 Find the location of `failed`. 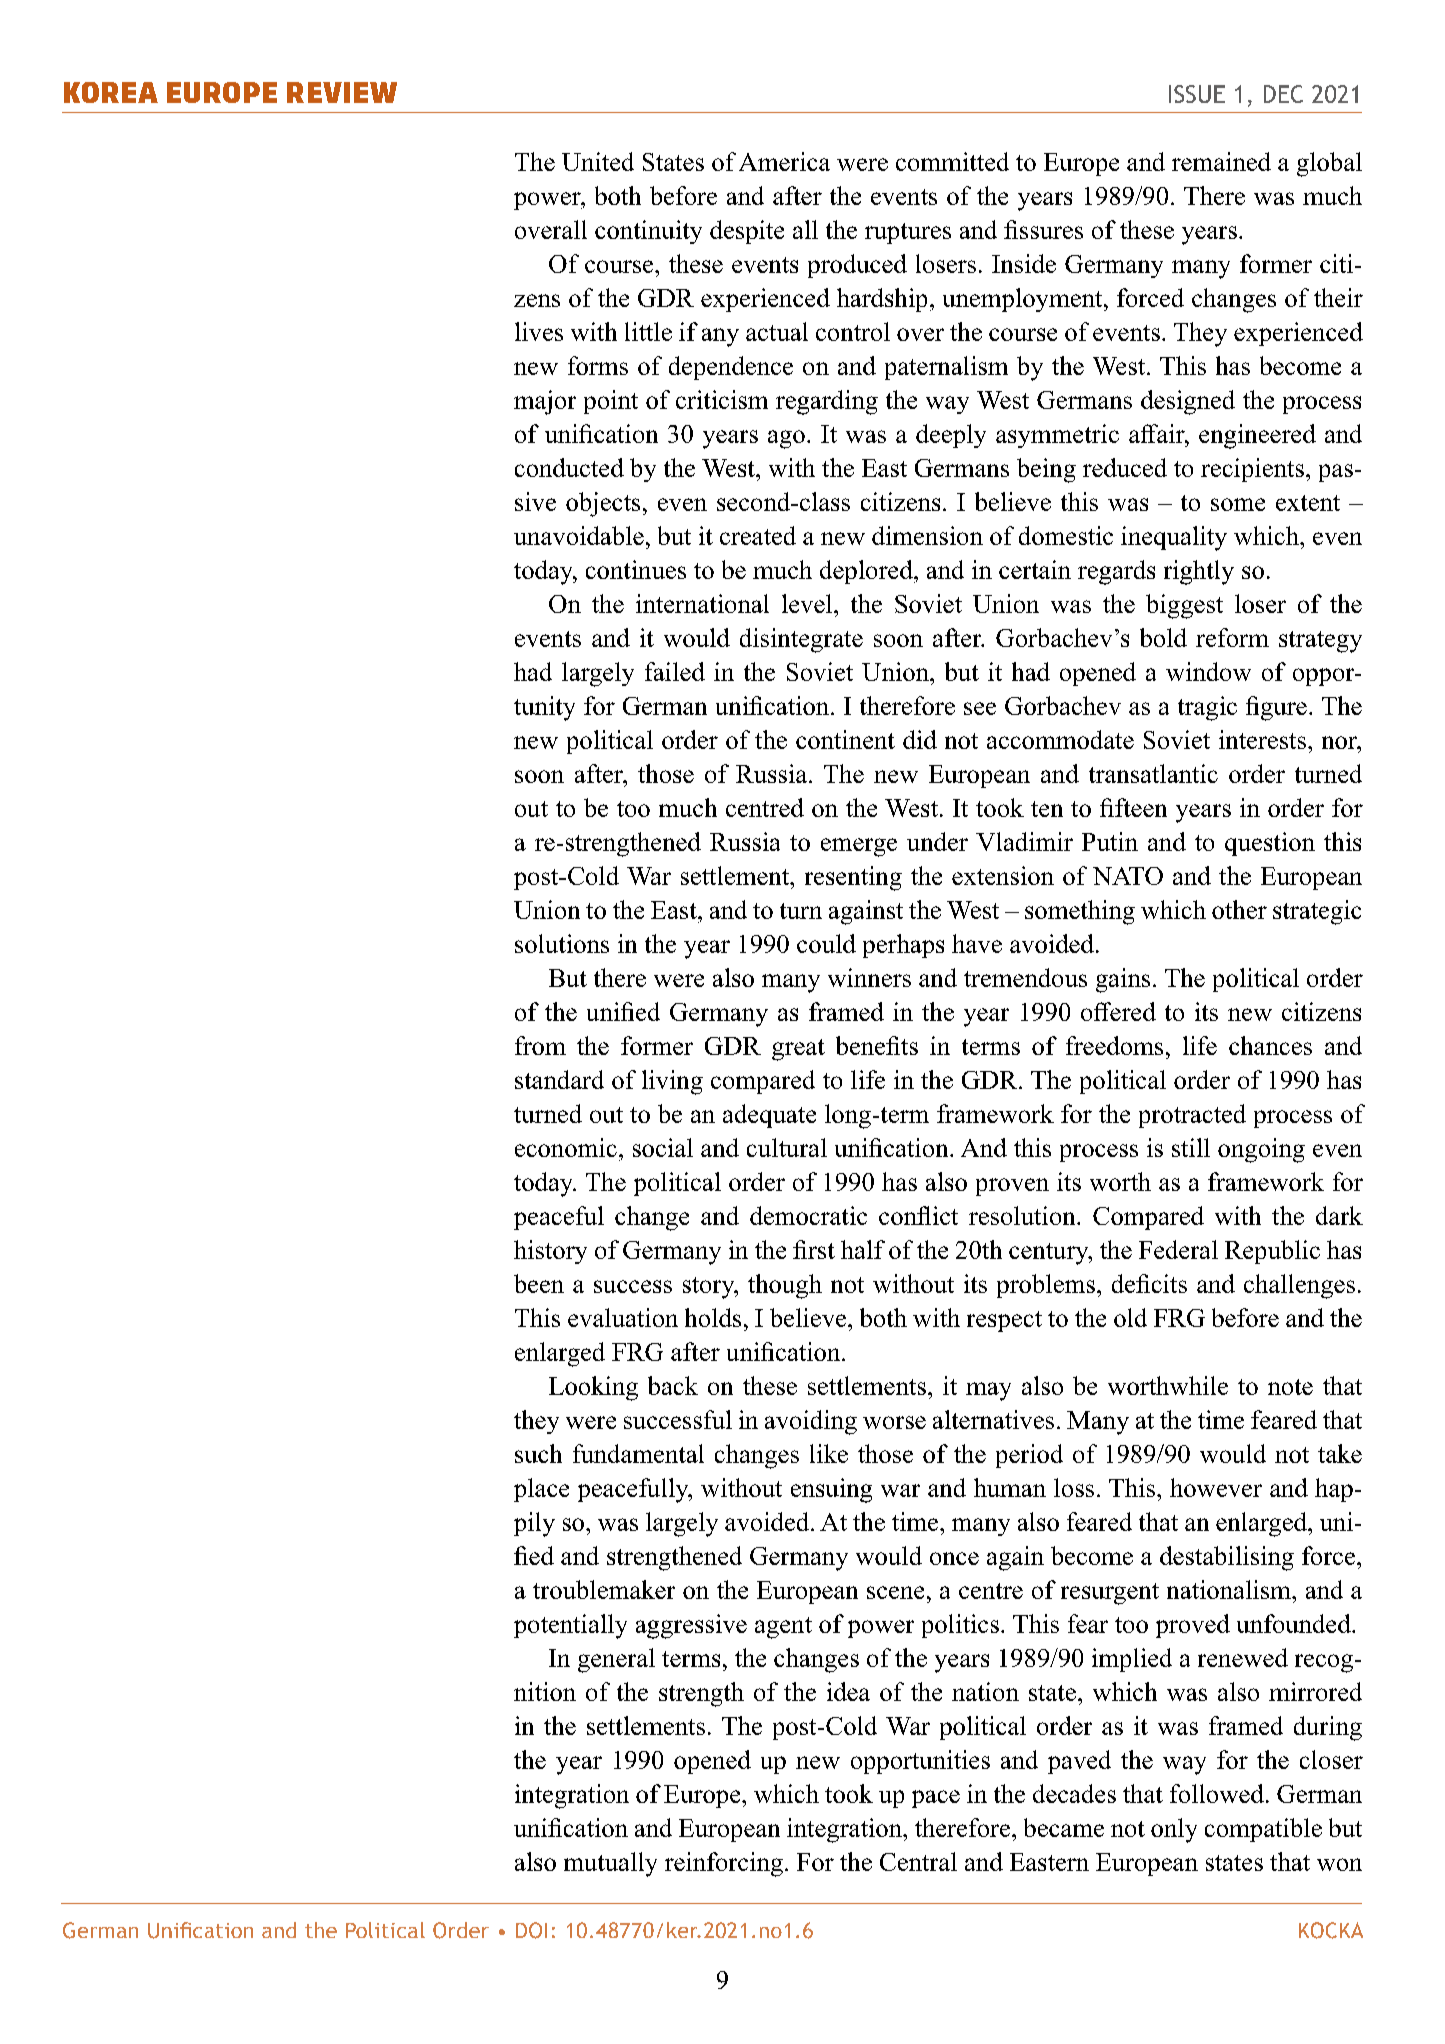

failed is located at coordinates (675, 671).
